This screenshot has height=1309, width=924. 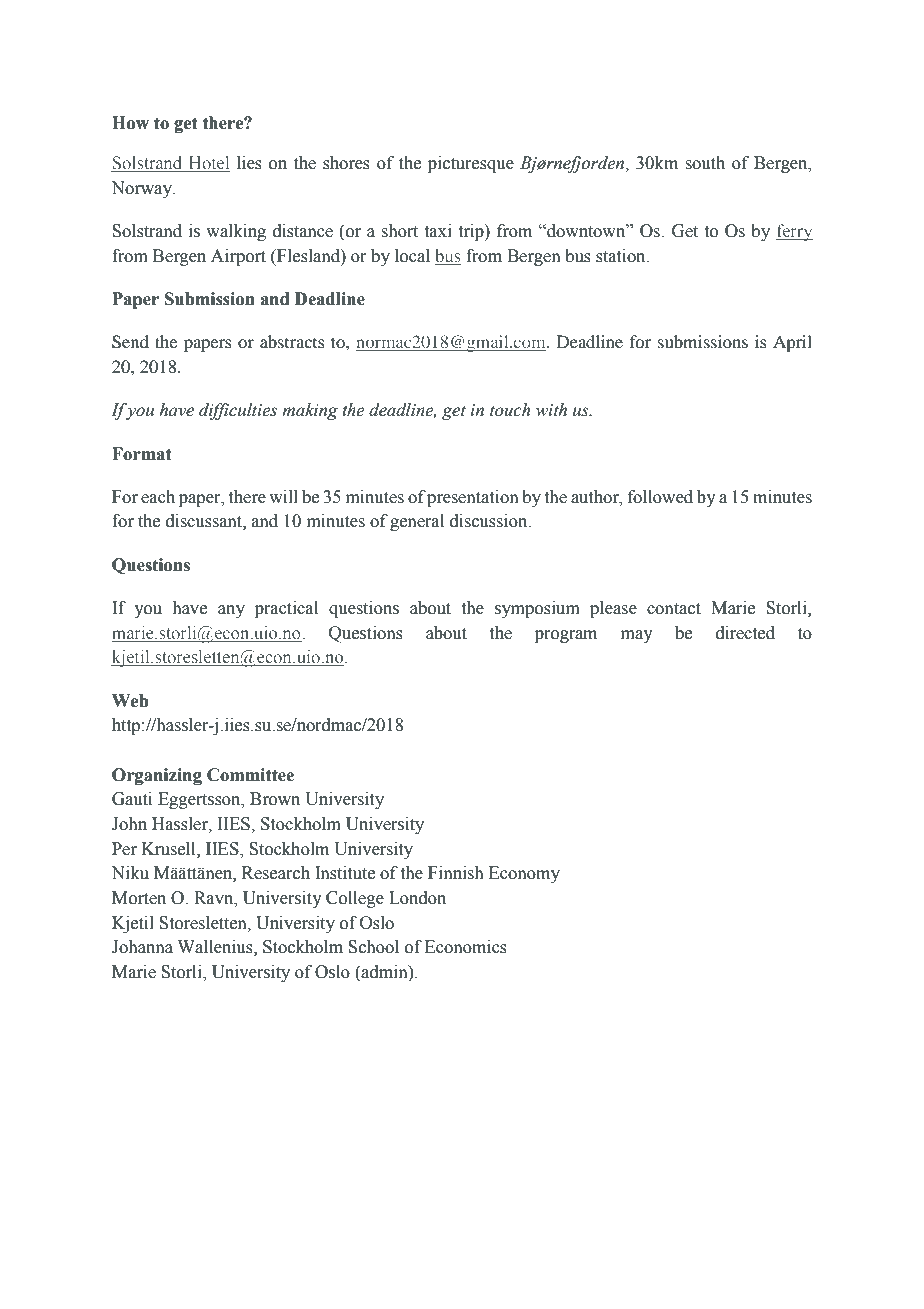 What do you see at coordinates (142, 947) in the screenshot?
I see `Johanna` at bounding box center [142, 947].
